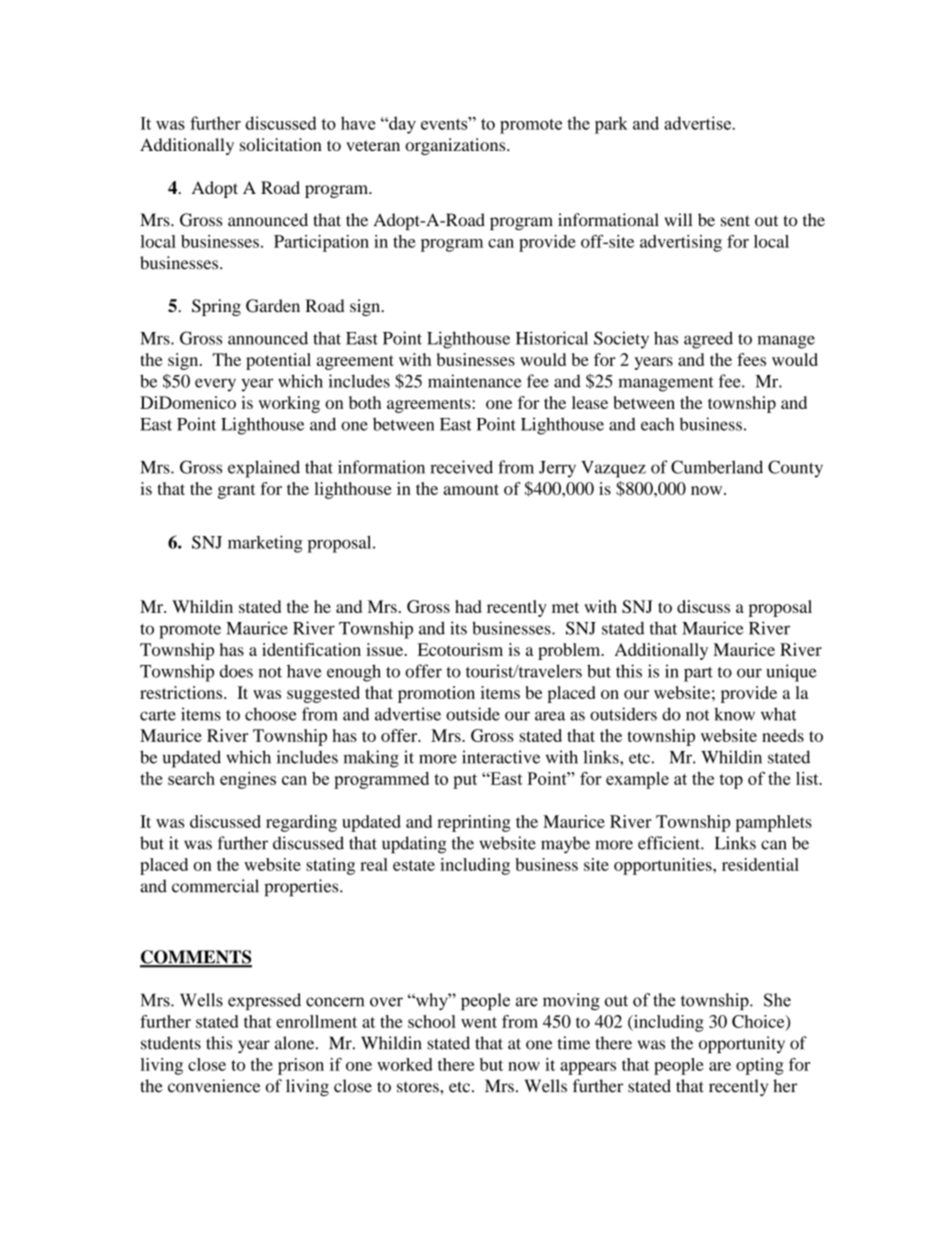 The height and width of the document is (1233, 952). I want to click on organizations, so click(456, 146).
